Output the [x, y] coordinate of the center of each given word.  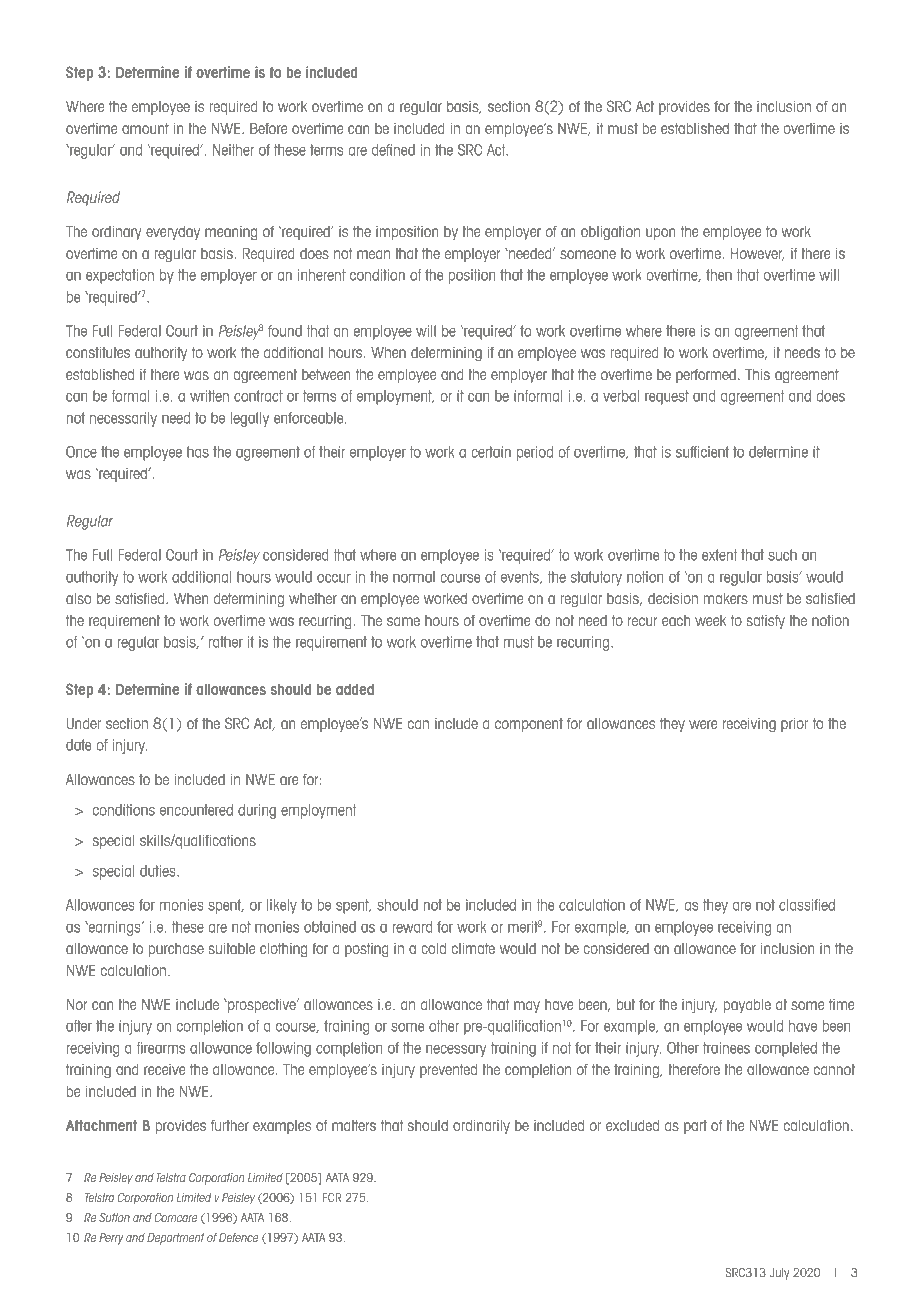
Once [81, 452]
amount [145, 128]
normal [414, 577]
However [757, 254]
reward [413, 927]
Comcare [176, 1217]
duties [159, 871]
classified [807, 905]
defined [393, 150]
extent [720, 555]
